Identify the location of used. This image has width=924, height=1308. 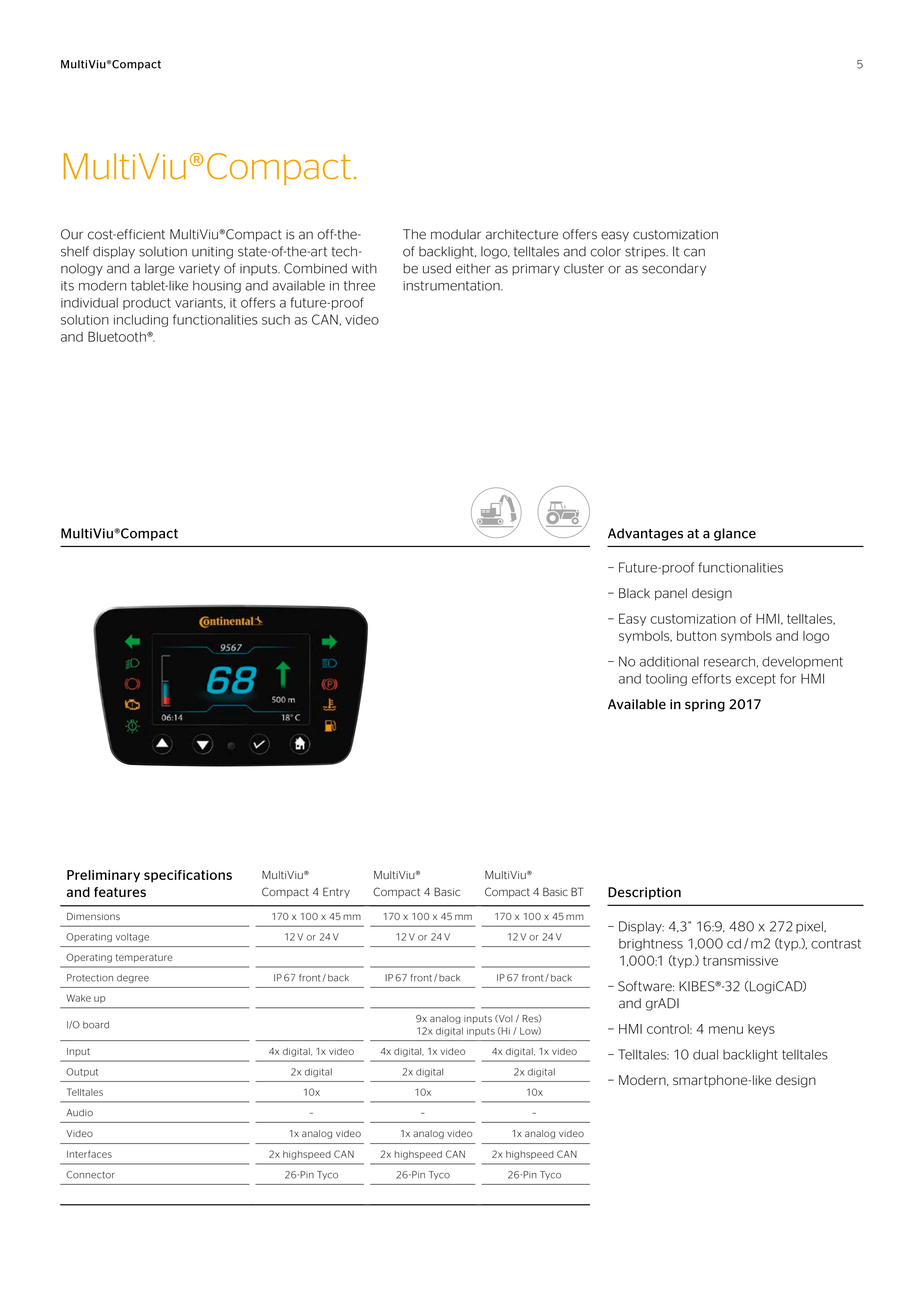
(437, 268).
